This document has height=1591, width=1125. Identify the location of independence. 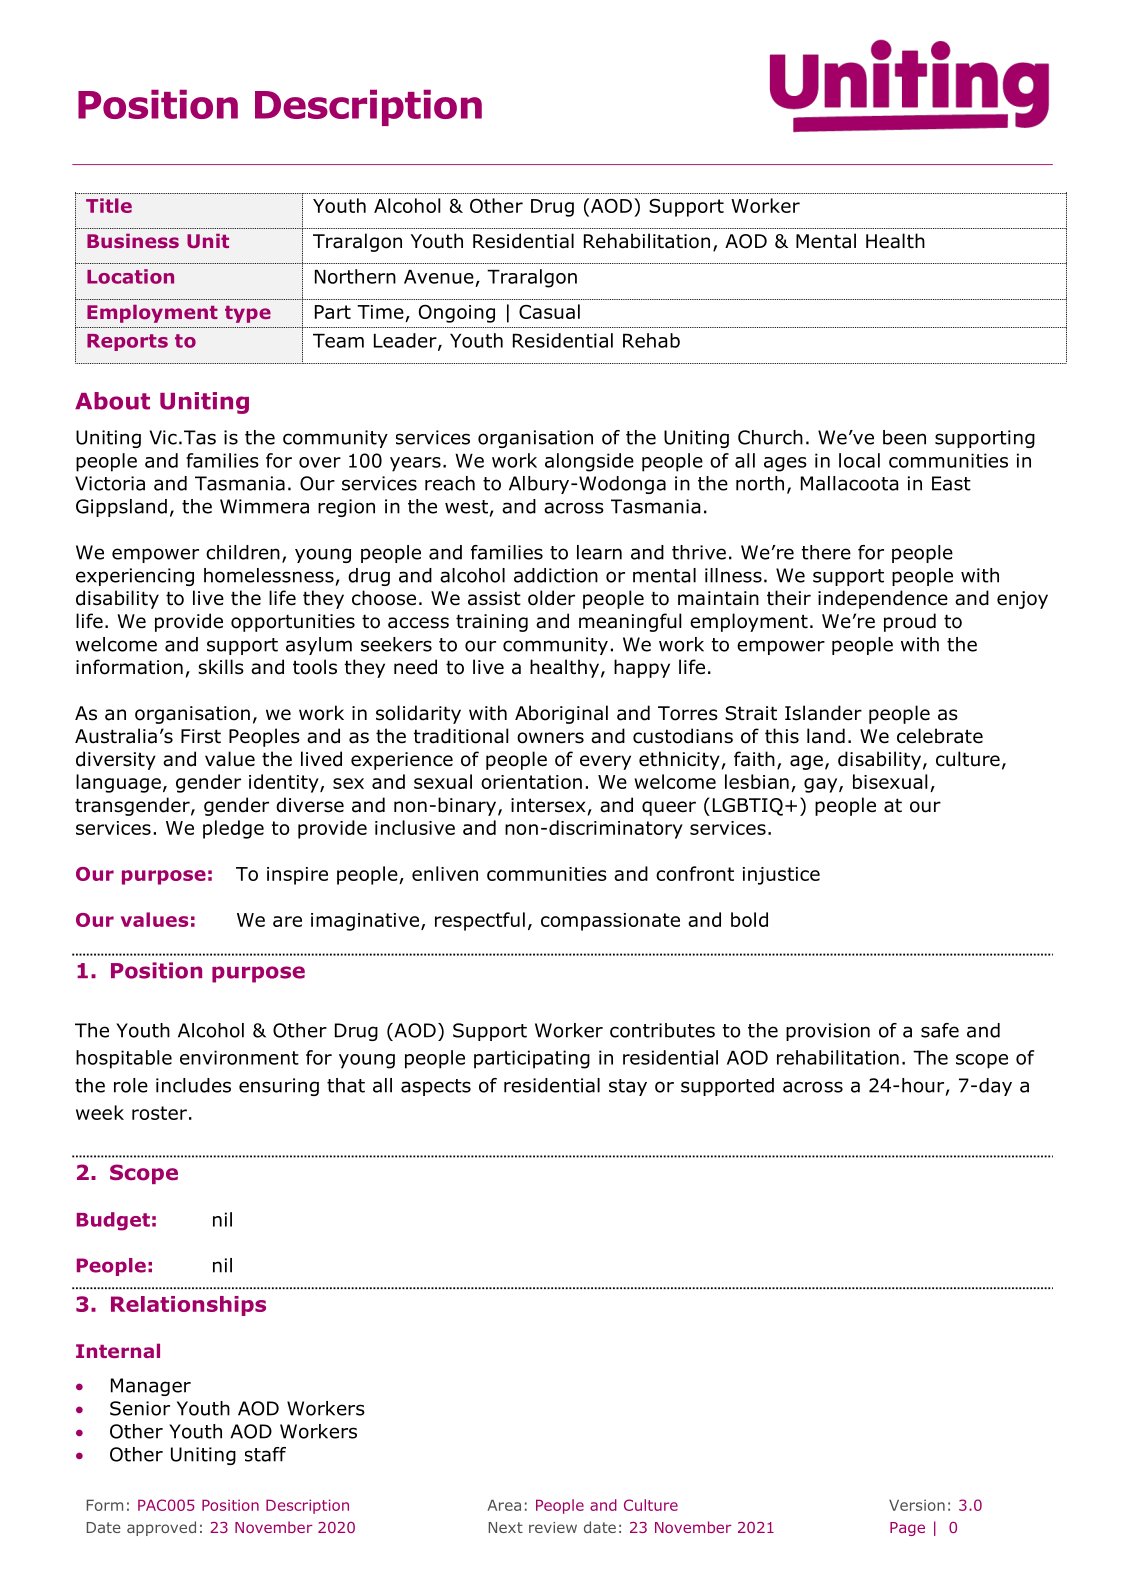
(883, 599).
